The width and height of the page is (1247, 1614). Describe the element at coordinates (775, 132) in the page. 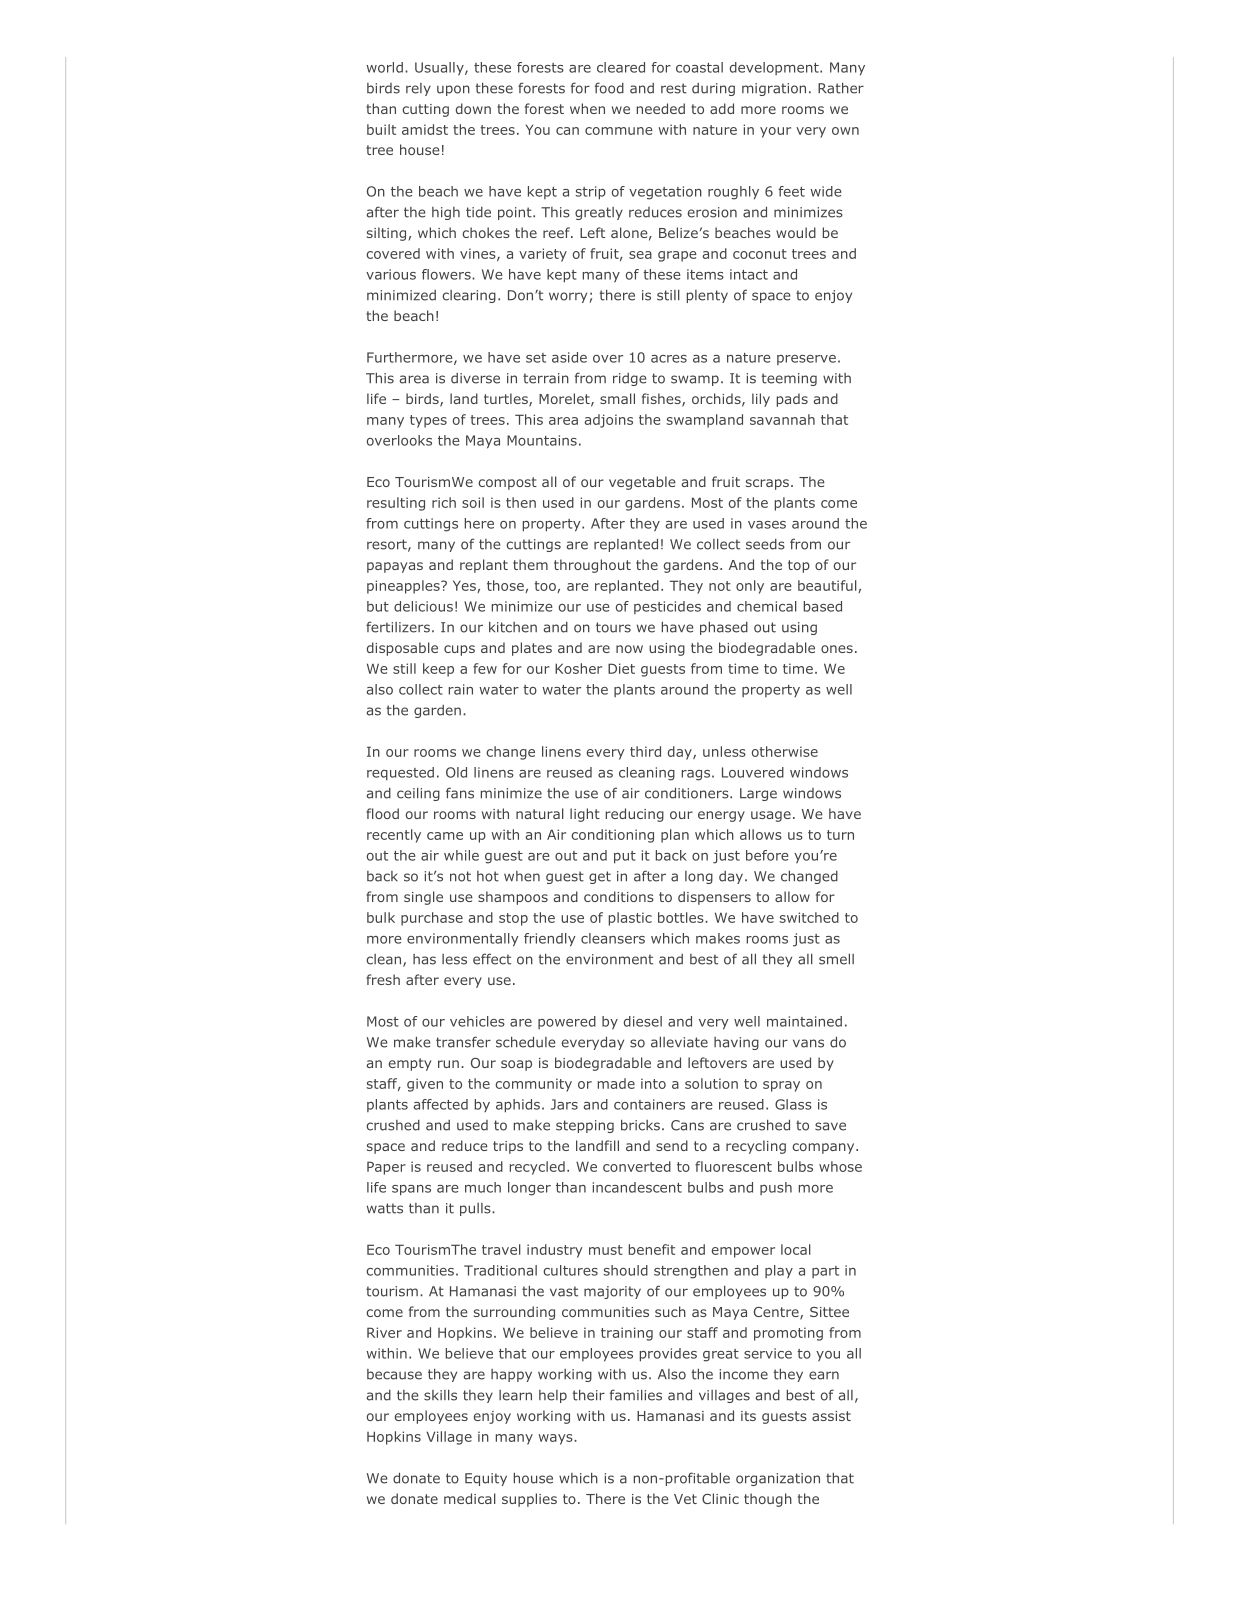

I see `your` at that location.
